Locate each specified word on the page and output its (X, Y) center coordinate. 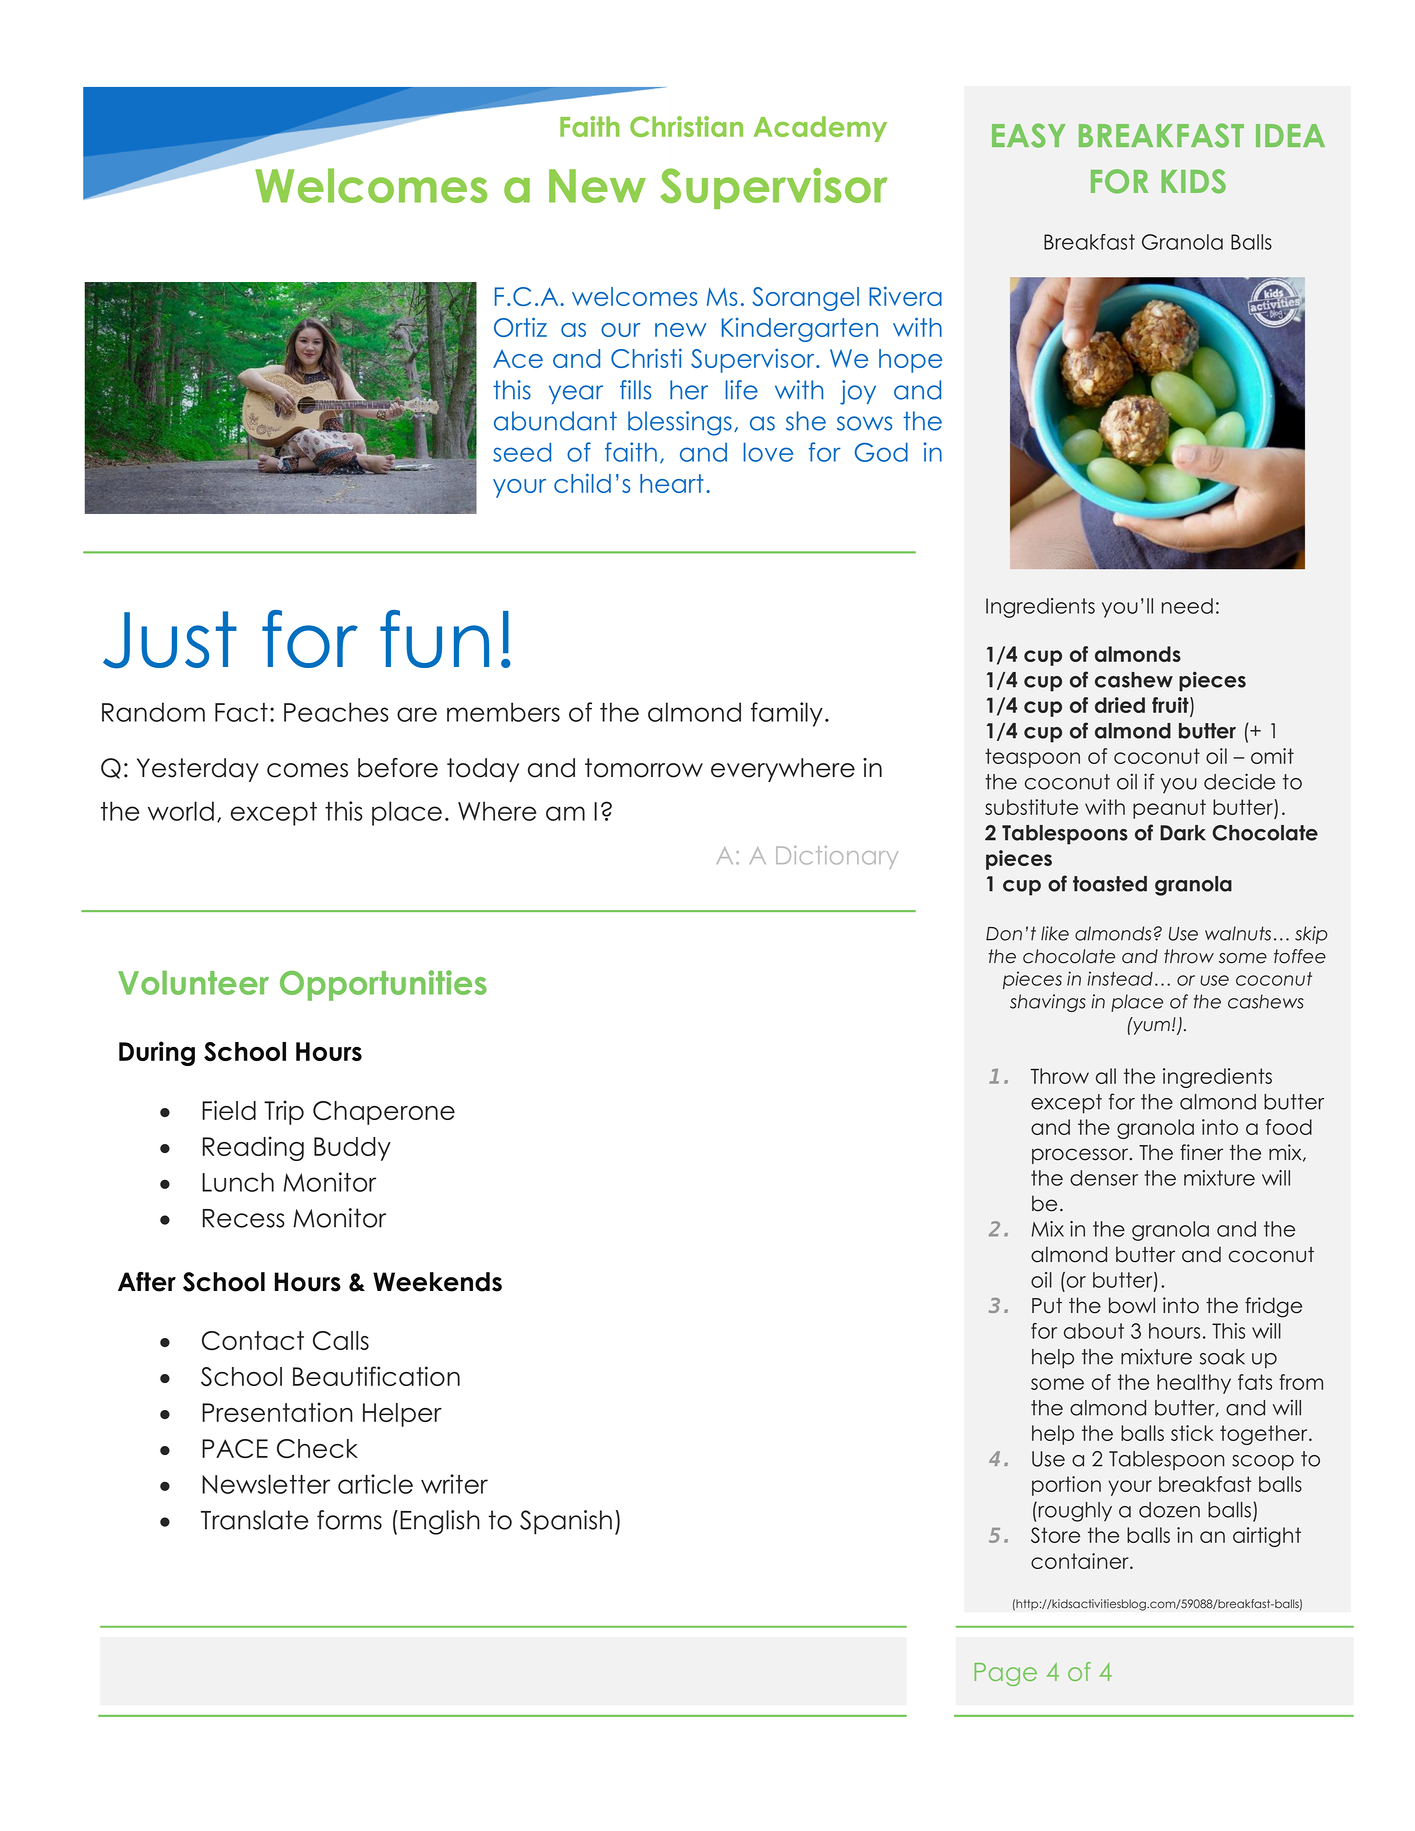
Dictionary (837, 857)
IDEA (1290, 135)
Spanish (566, 1522)
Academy (820, 129)
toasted (1110, 884)
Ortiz (520, 327)
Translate (255, 1520)
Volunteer (193, 982)
